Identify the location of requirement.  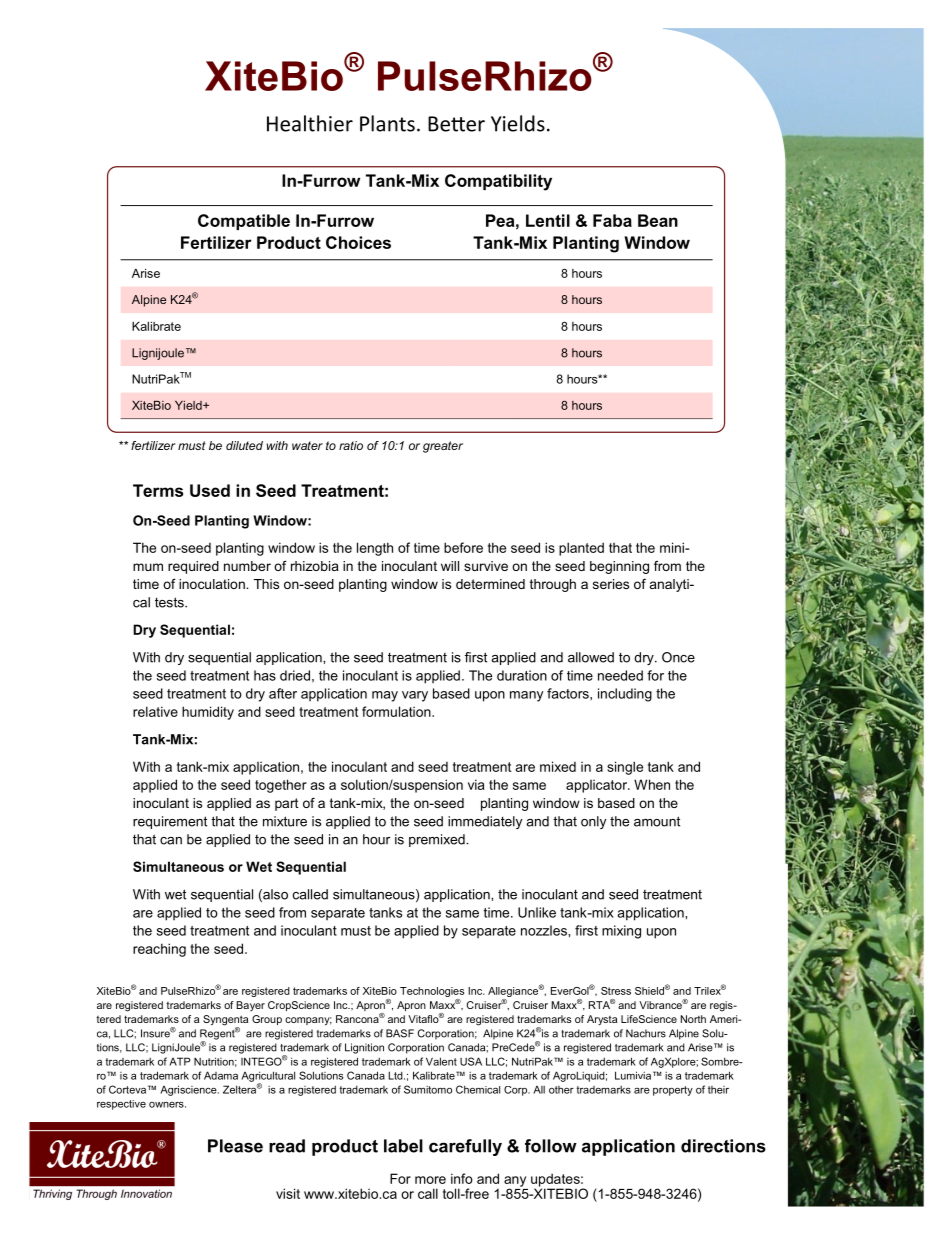
(170, 822).
